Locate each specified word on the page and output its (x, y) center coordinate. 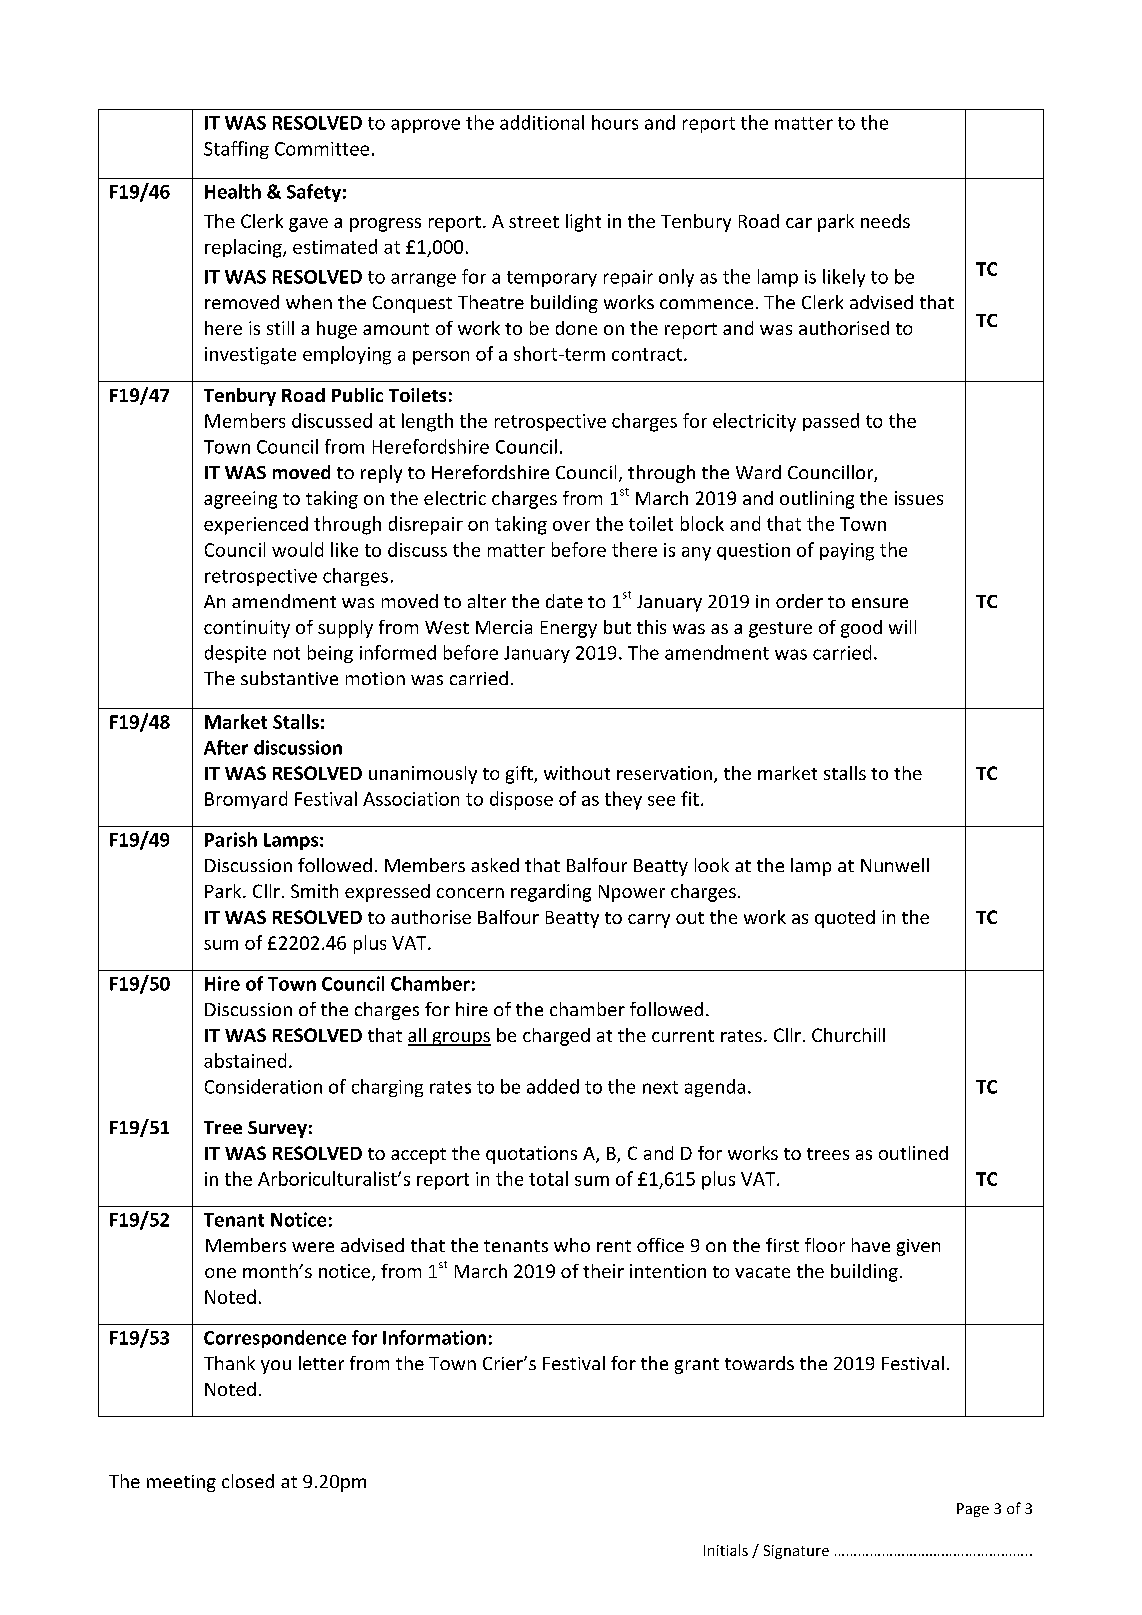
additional (542, 122)
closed (248, 1481)
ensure (880, 603)
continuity (247, 629)
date (564, 601)
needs (885, 221)
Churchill (848, 1035)
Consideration (263, 1086)
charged (556, 1037)
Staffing (236, 150)
